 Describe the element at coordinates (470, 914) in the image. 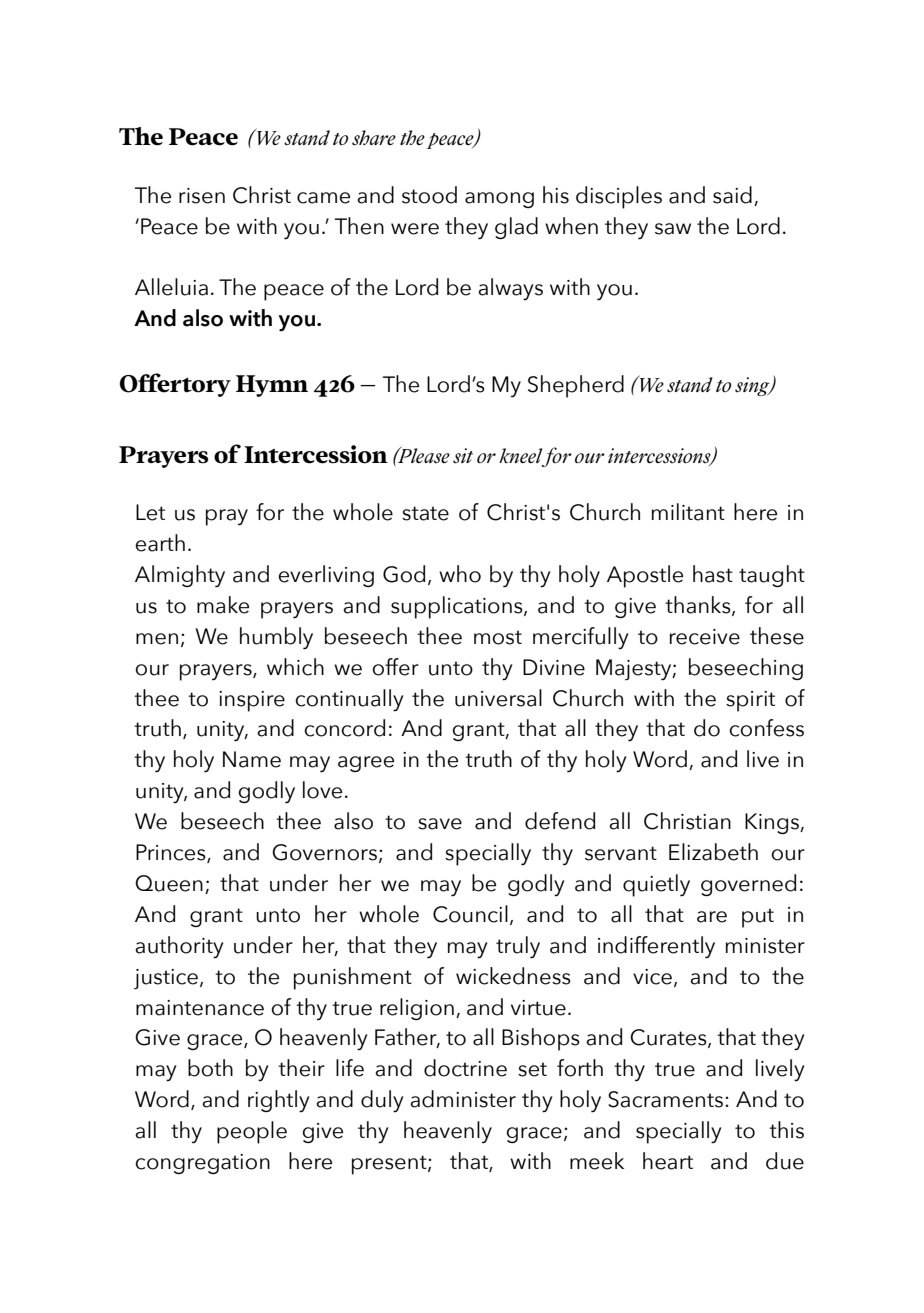

I see `Council` at that location.
